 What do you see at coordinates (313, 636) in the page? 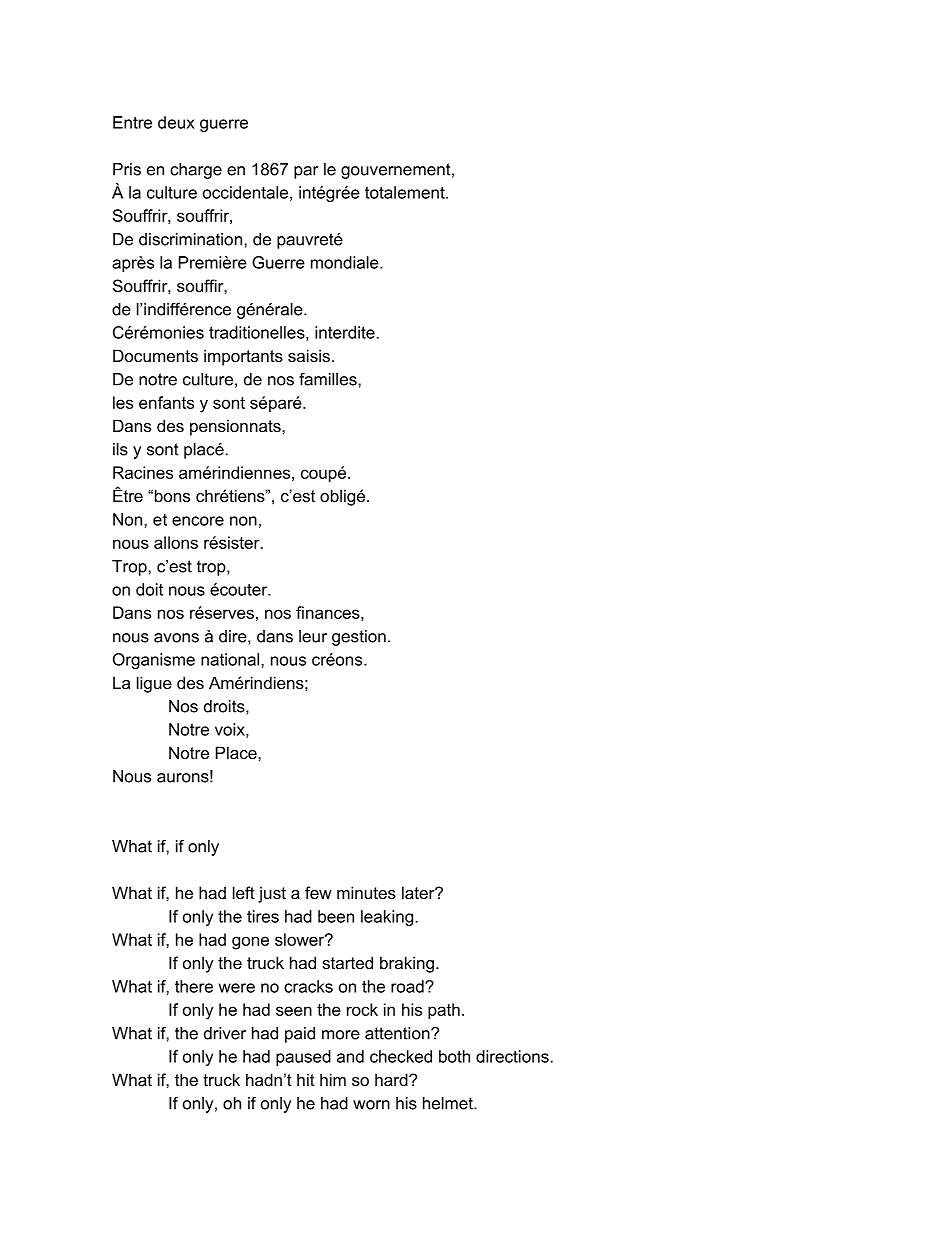
I see `leur` at bounding box center [313, 636].
